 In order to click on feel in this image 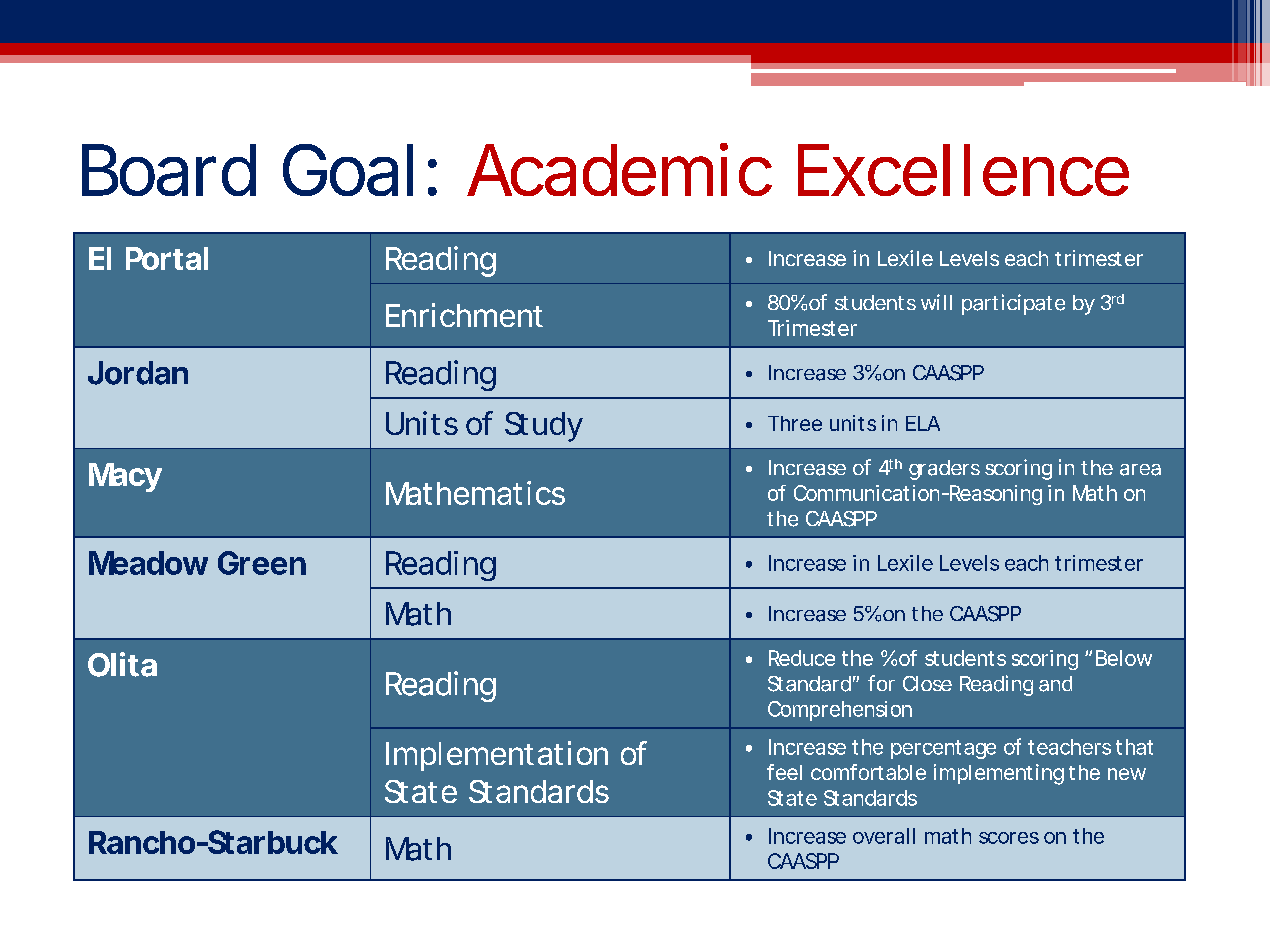, I will do `click(784, 772)`.
